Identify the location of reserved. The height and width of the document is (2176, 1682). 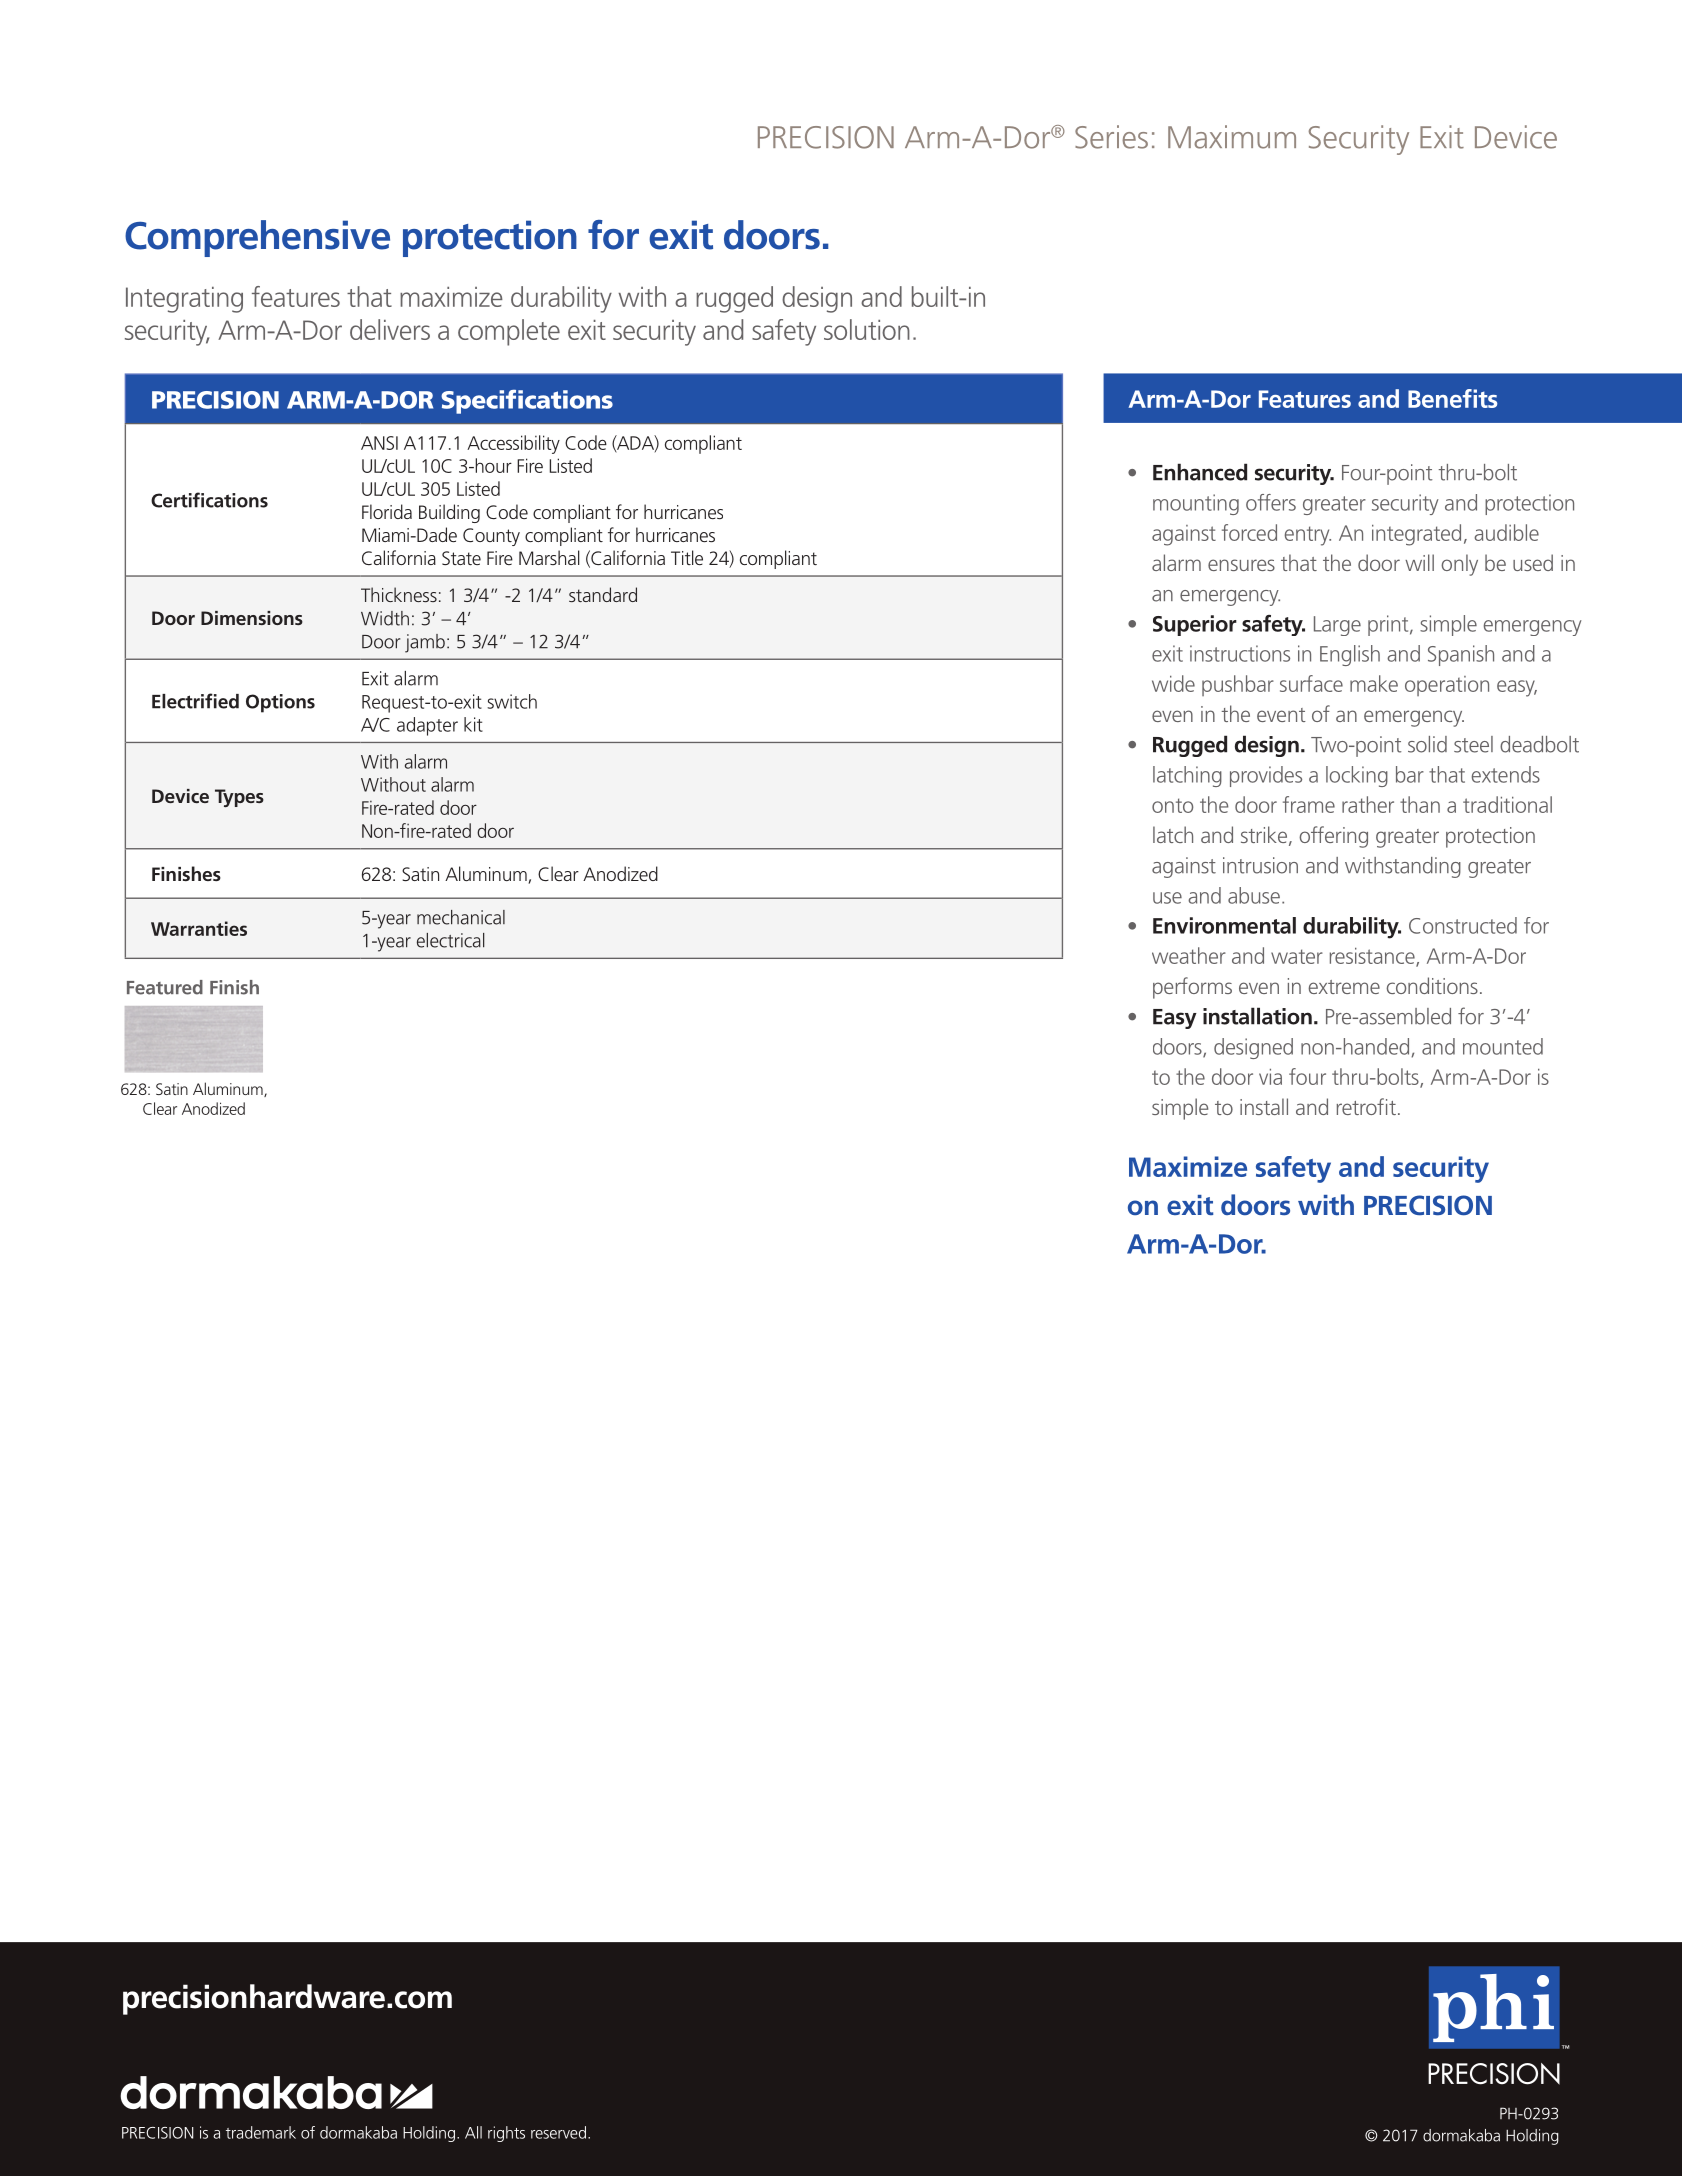
(558, 2132).
